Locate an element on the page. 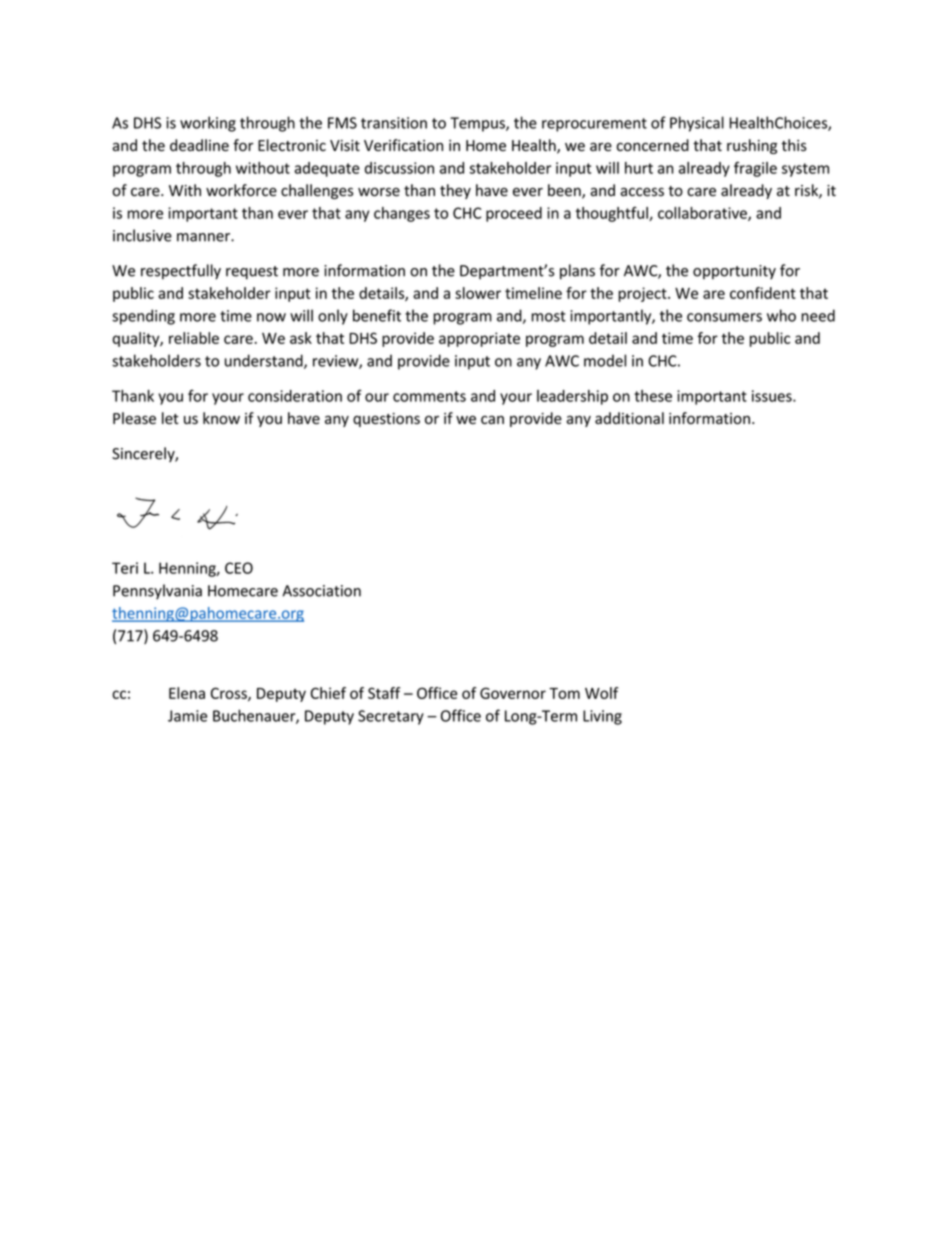 This document has width=952, height=1233. CEO is located at coordinates (239, 568).
